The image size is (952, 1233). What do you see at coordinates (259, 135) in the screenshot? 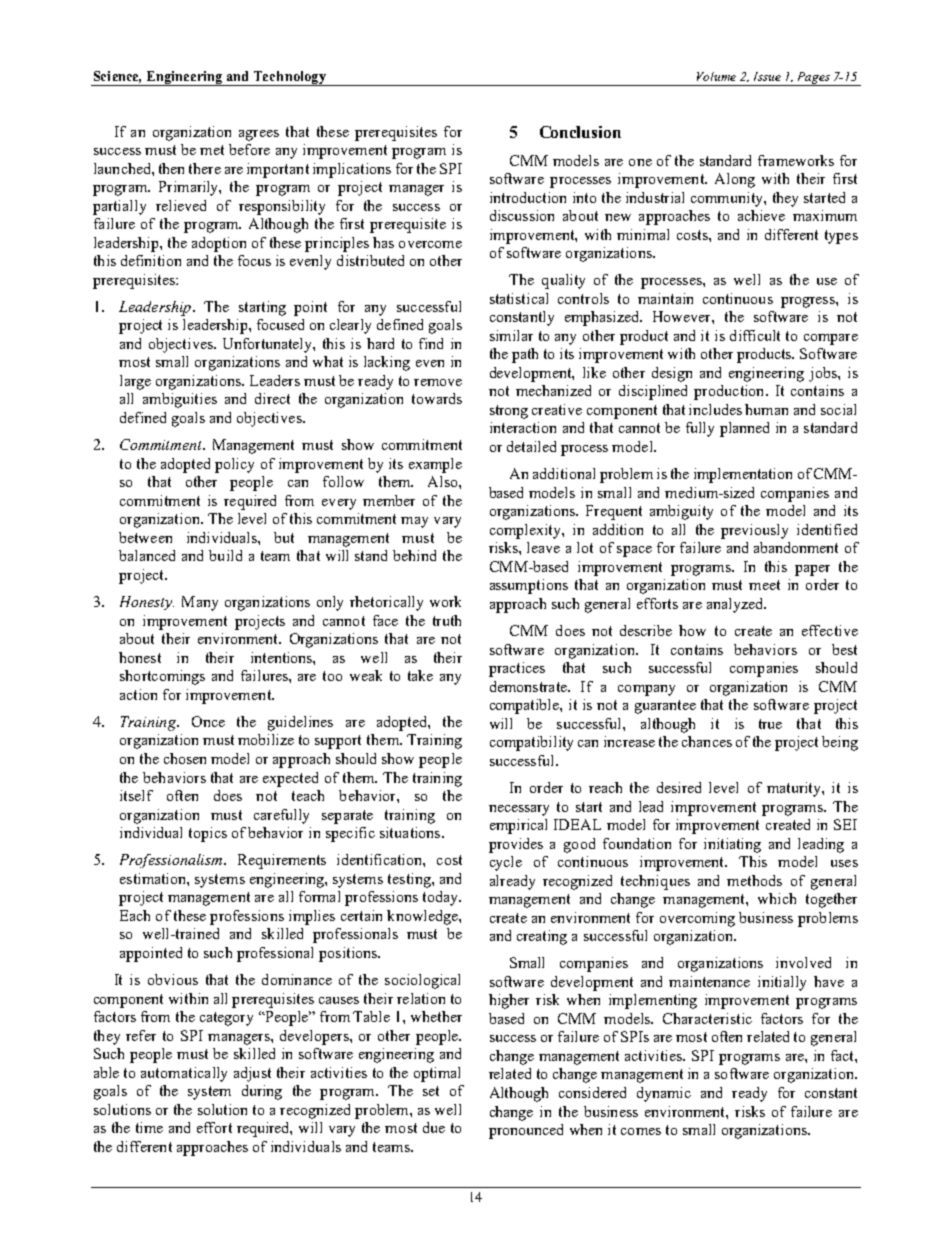
I see `agrees` at bounding box center [259, 135].
